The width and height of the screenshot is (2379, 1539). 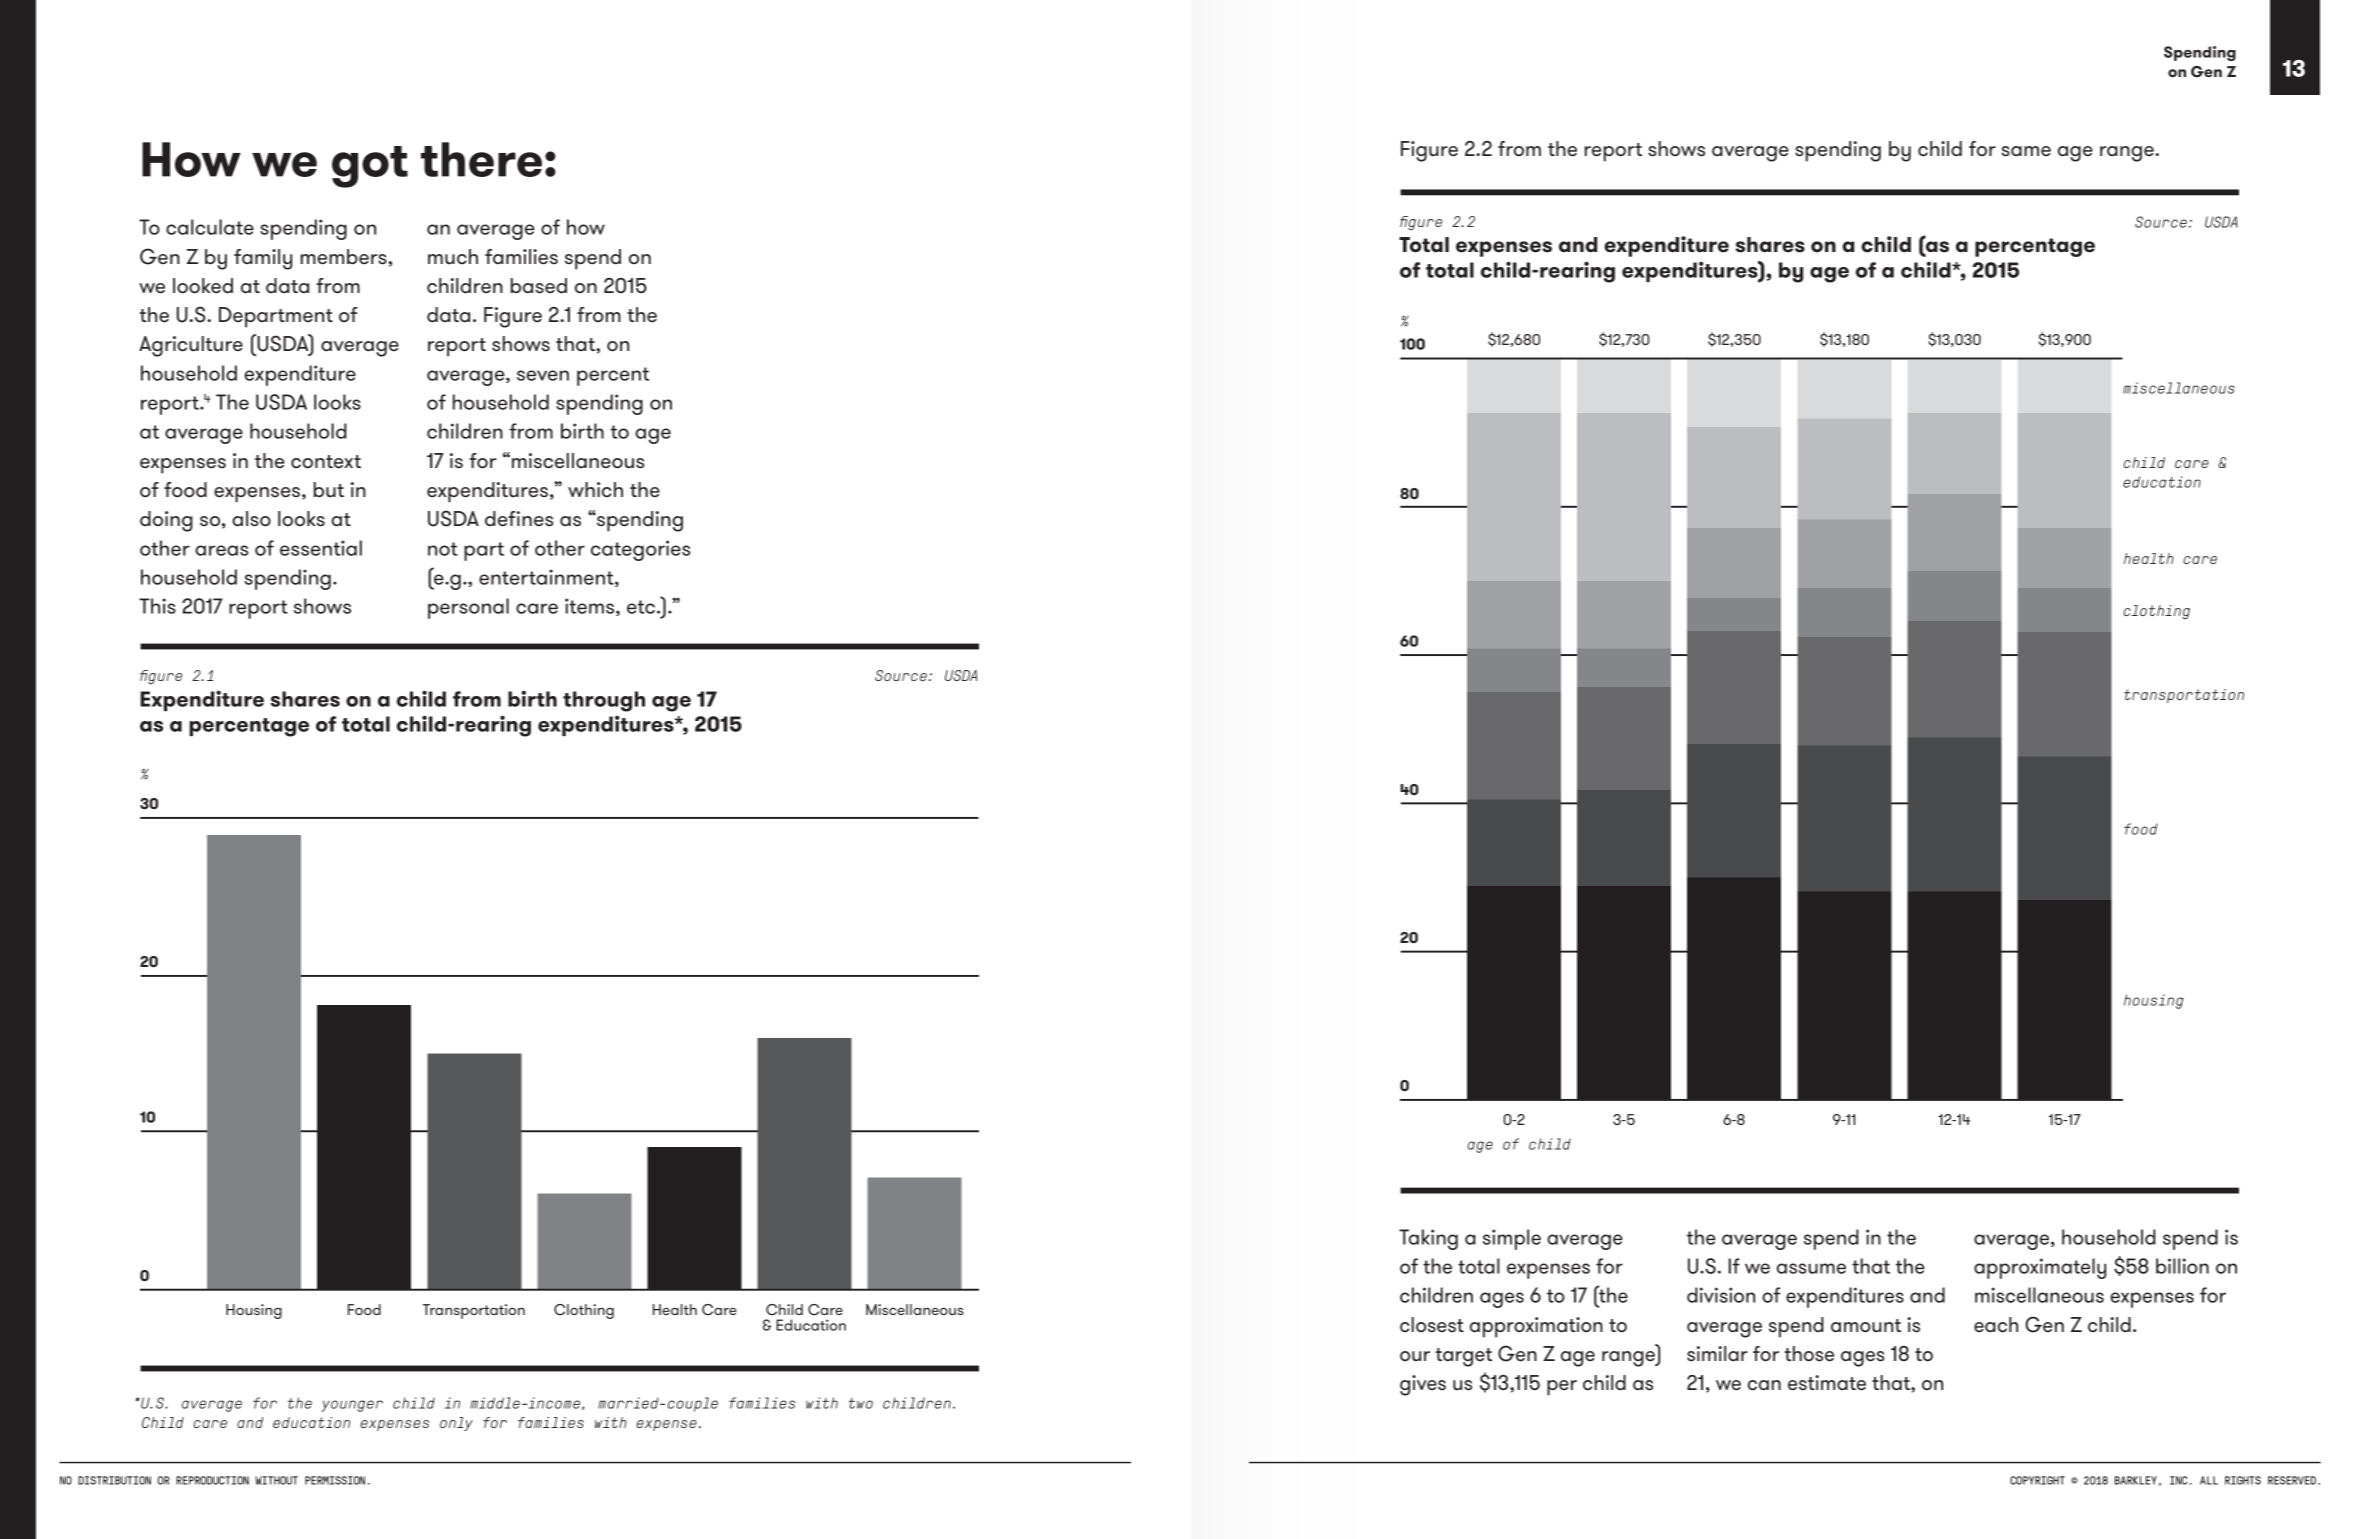 I want to click on categories, so click(x=640, y=550).
